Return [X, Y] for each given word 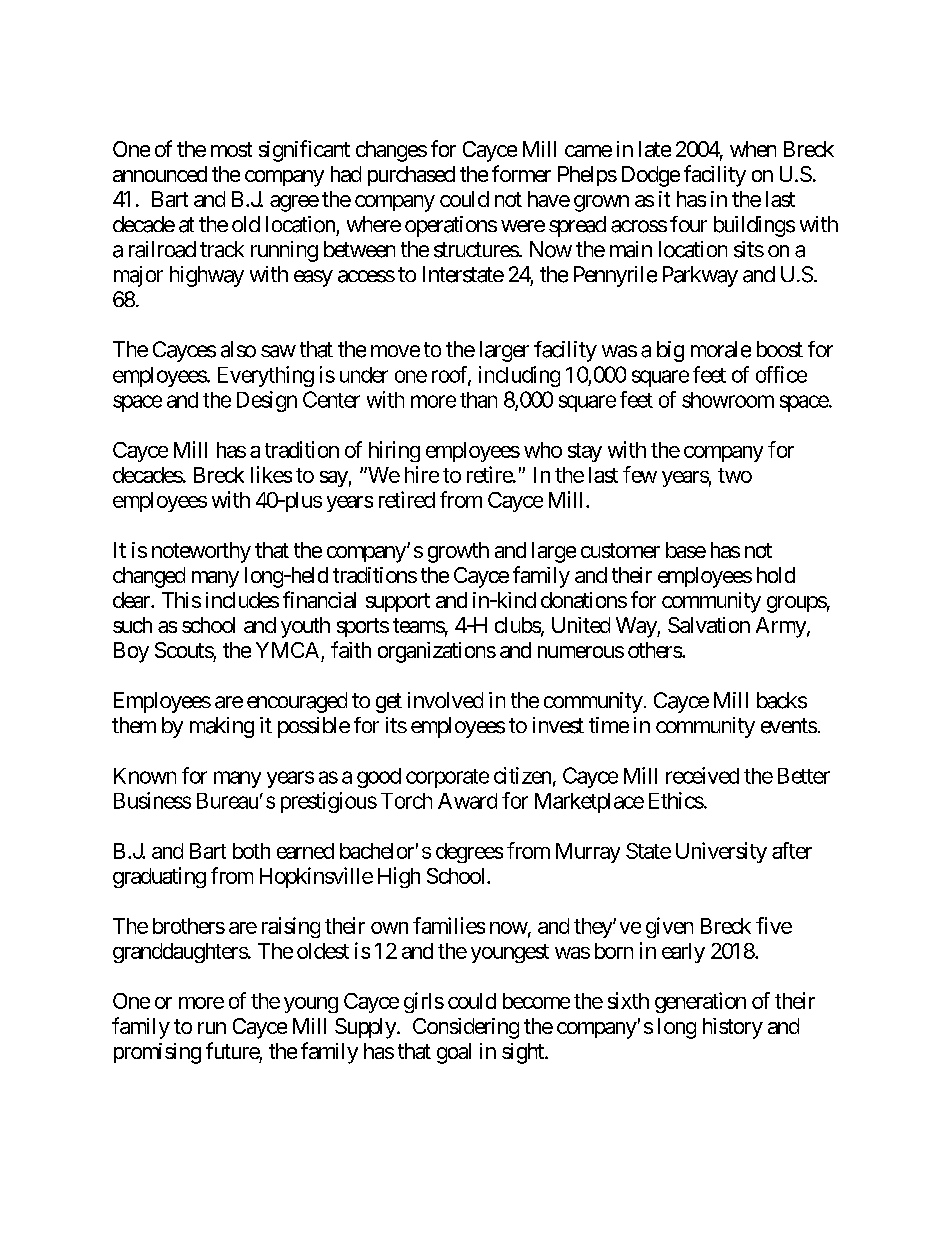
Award [467, 801]
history [733, 1028]
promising [157, 1053]
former [521, 173]
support [398, 602]
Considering [466, 1028]
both [251, 851]
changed [149, 577]
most [231, 149]
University [721, 852]
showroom [728, 400]
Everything [266, 376]
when [753, 149]
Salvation [709, 625]
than [478, 400]
